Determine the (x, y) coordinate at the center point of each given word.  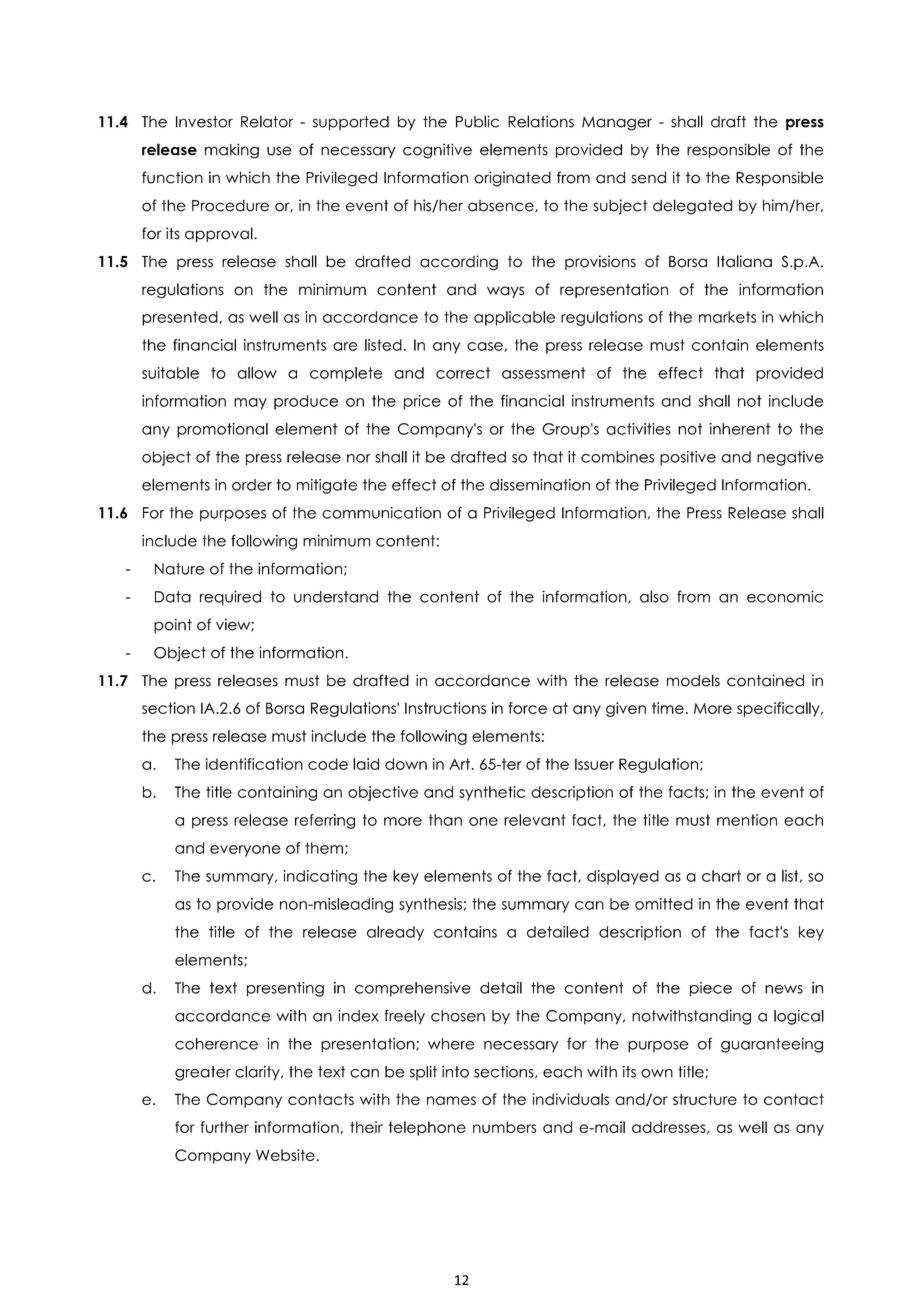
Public (477, 121)
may (250, 404)
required (230, 598)
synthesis (430, 905)
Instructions (445, 708)
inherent (740, 429)
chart (721, 876)
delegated (692, 207)
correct (463, 373)
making (232, 151)
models (693, 680)
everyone (245, 851)
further (225, 1127)
